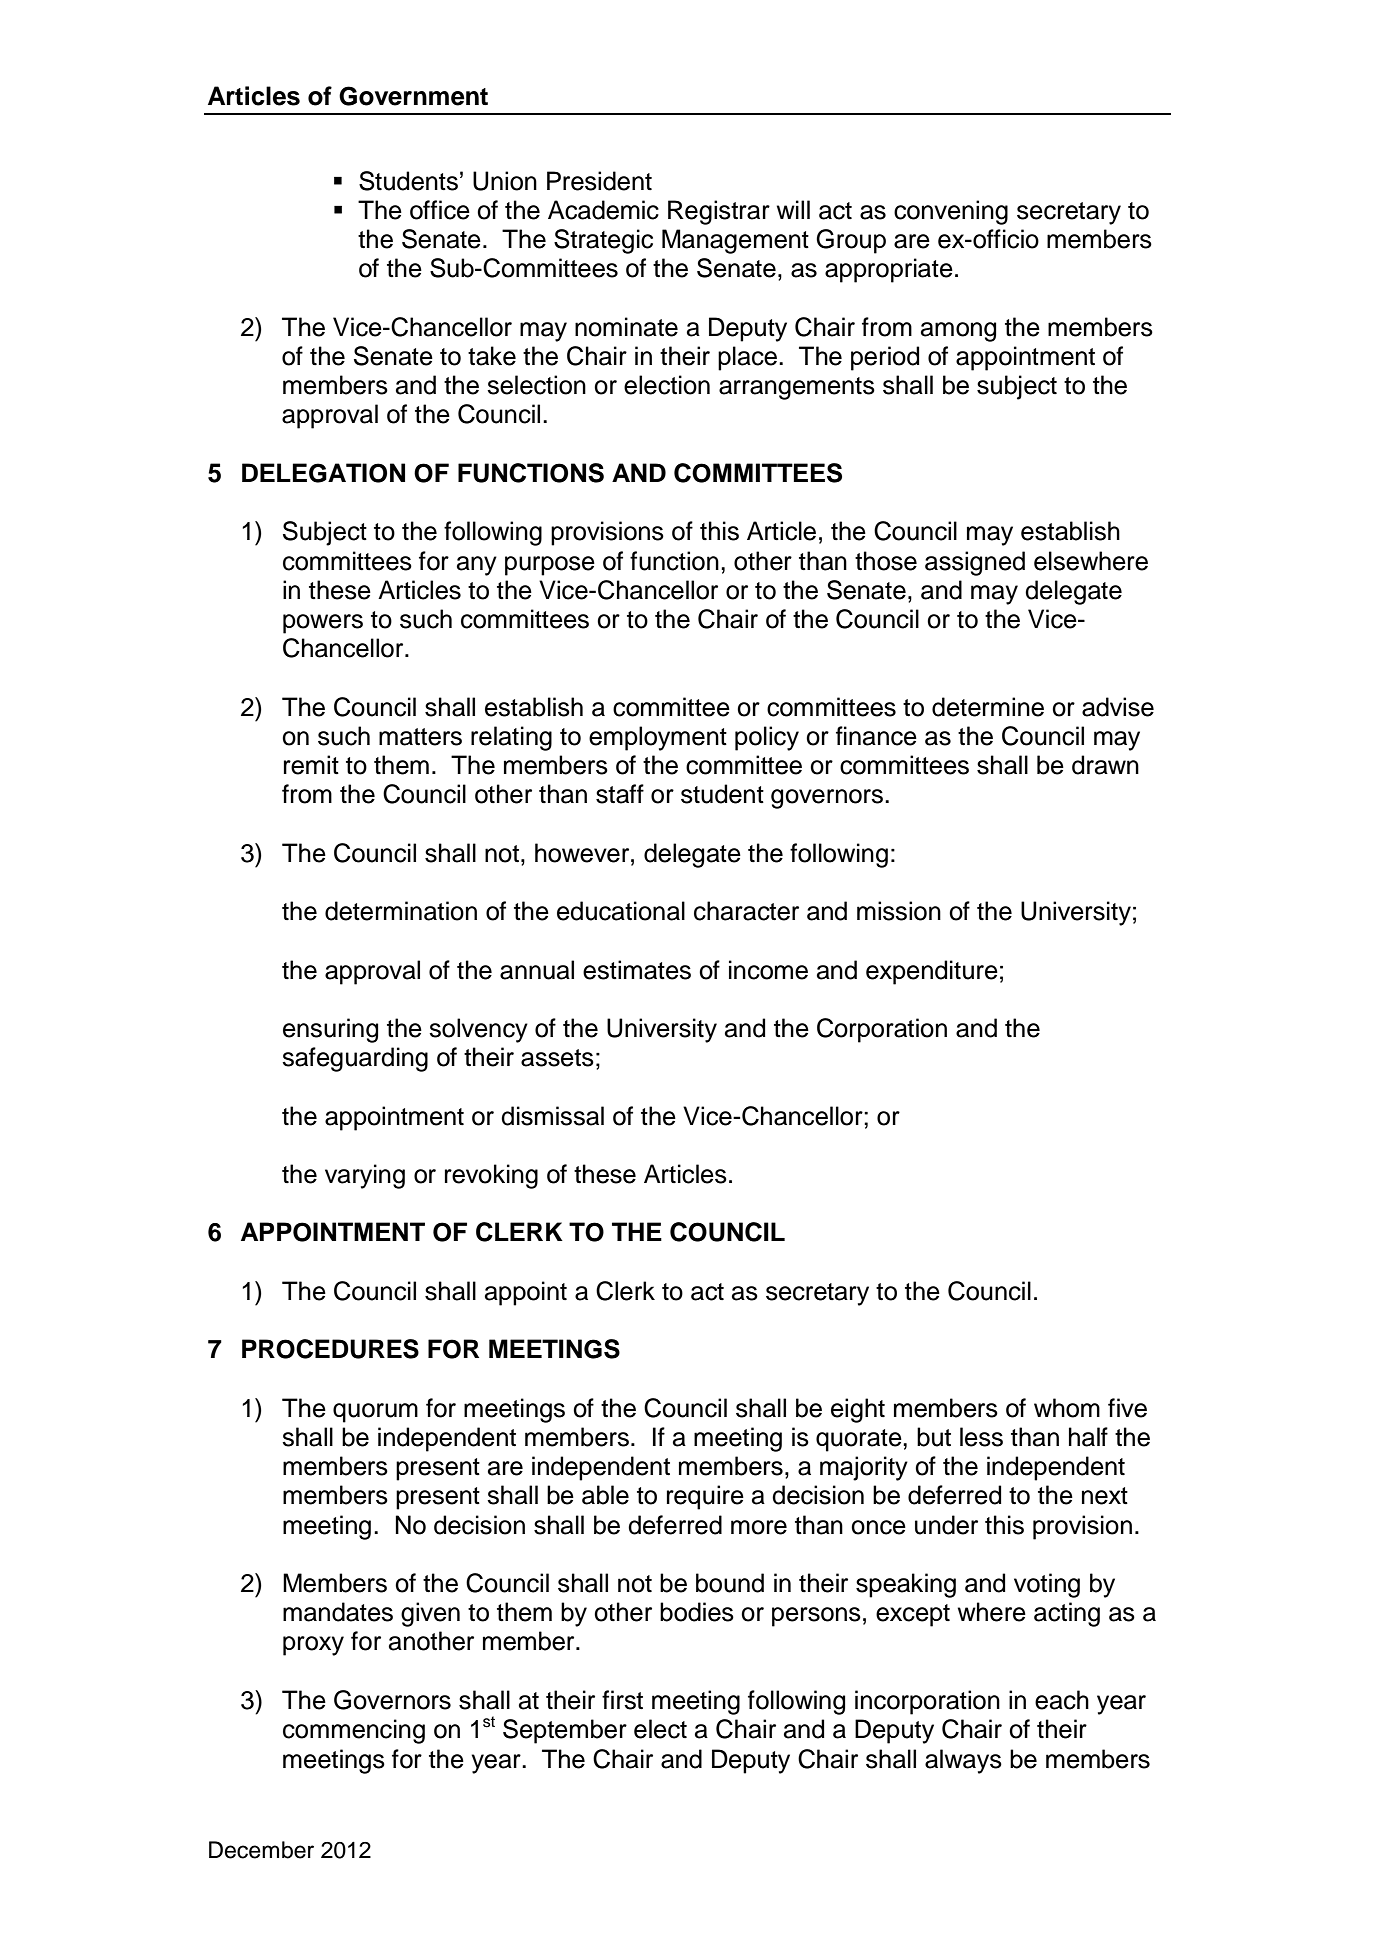  What do you see at coordinates (963, 1761) in the screenshot?
I see `always` at bounding box center [963, 1761].
